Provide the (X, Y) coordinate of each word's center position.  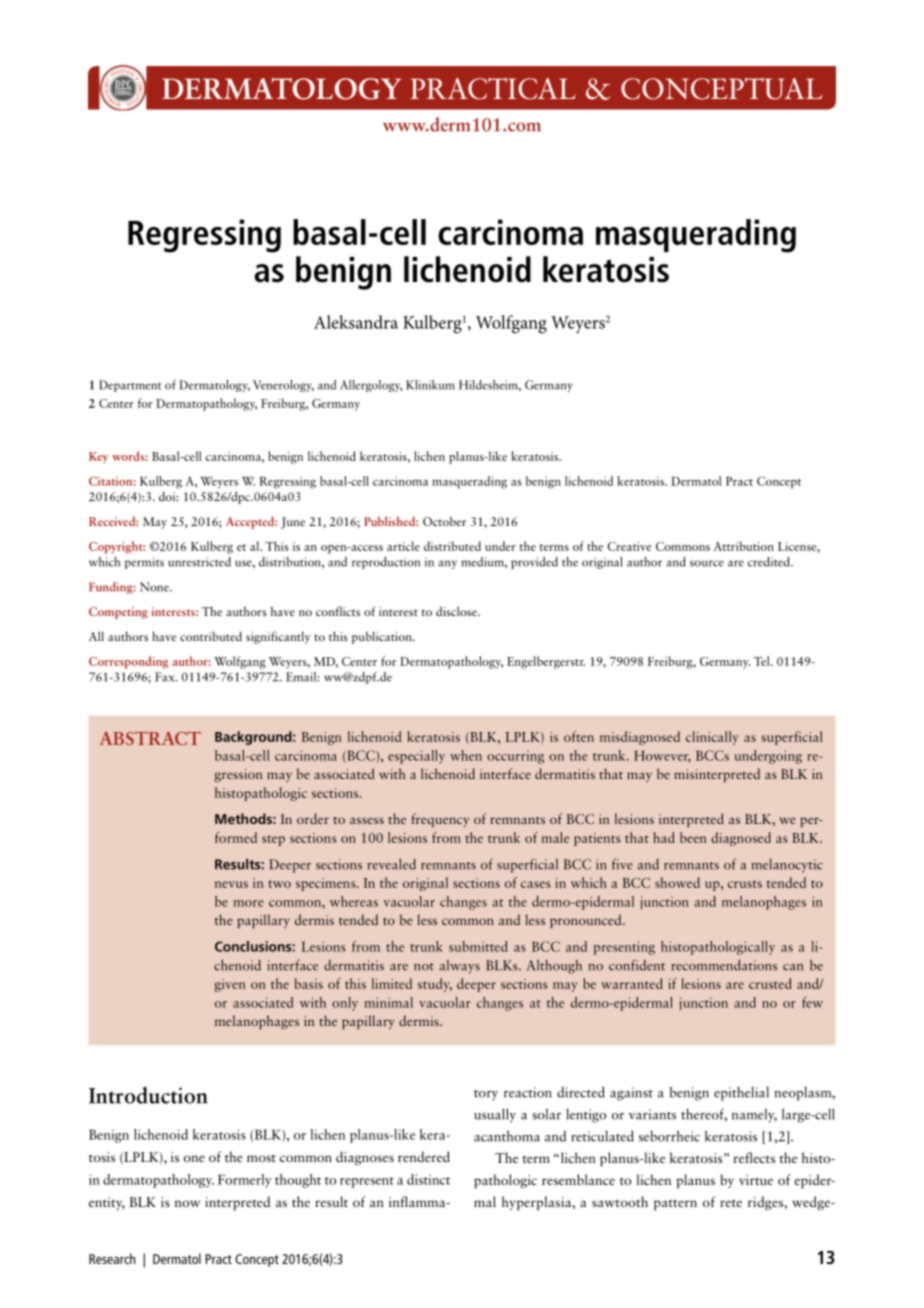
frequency (440, 820)
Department (130, 386)
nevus (231, 884)
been (693, 837)
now (187, 1203)
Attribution (743, 546)
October (444, 521)
